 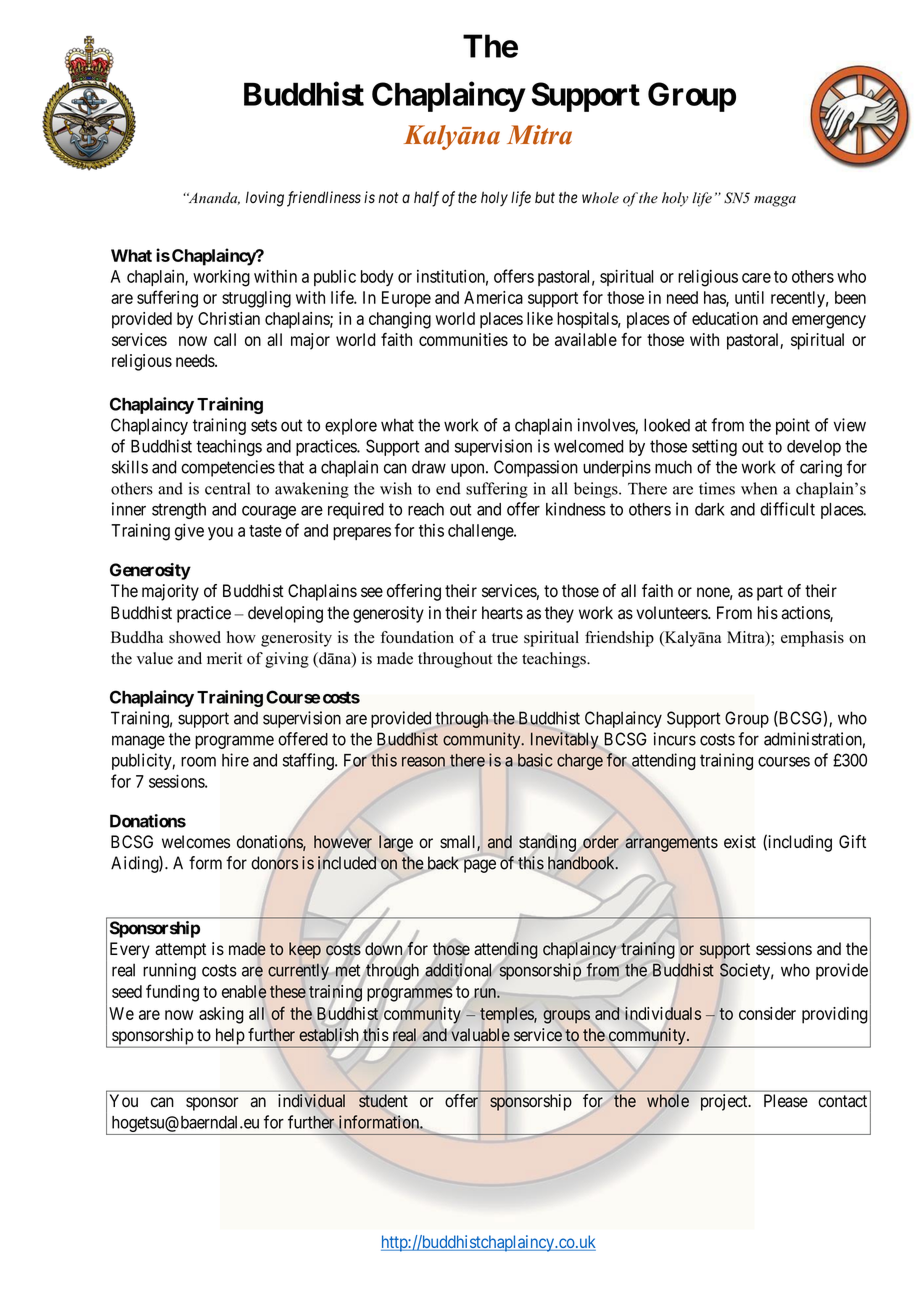 I want to click on exist, so click(x=740, y=842).
